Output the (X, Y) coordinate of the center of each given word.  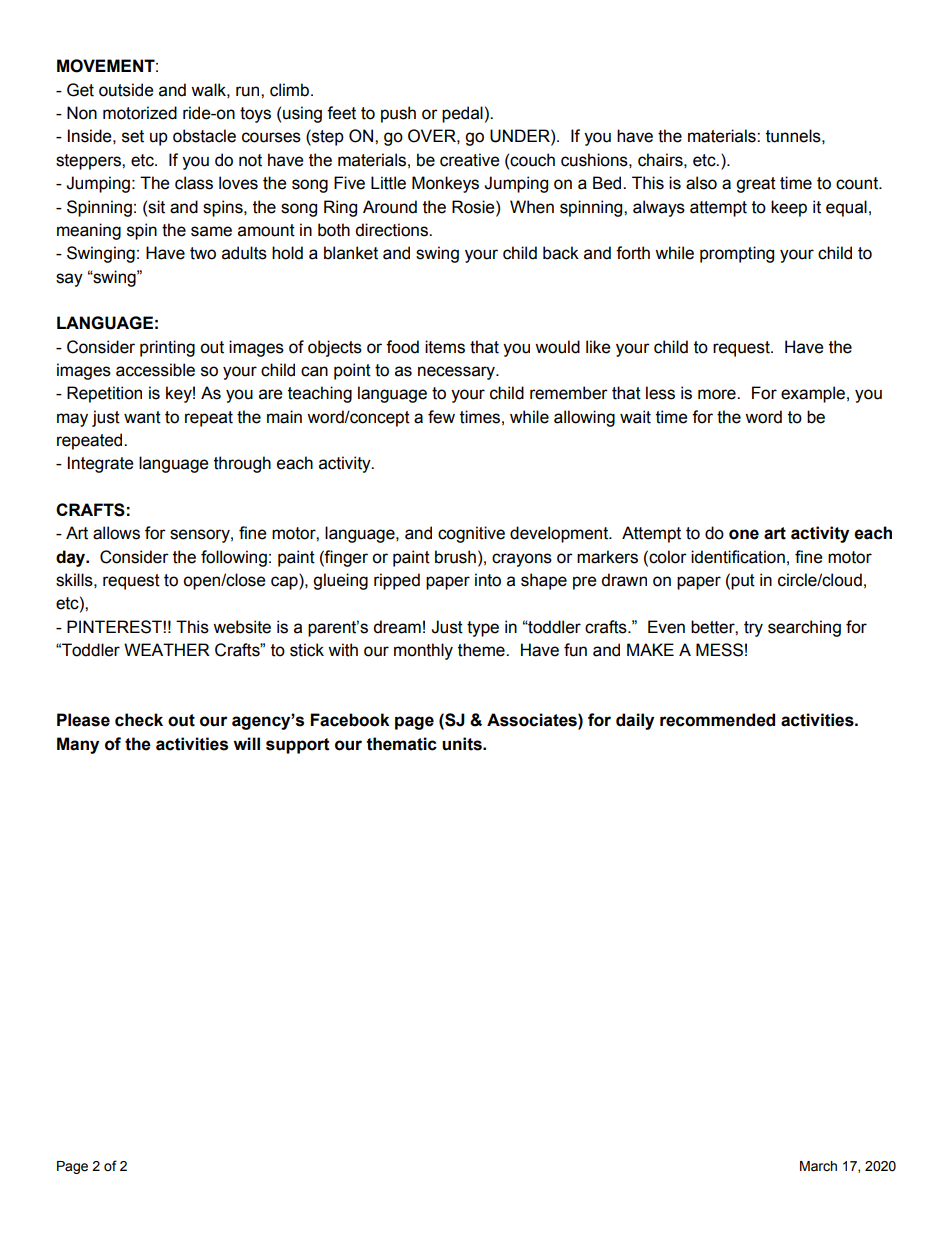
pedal (462, 114)
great (756, 185)
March (818, 1166)
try (753, 629)
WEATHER (167, 649)
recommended (717, 720)
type (483, 629)
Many (78, 745)
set (133, 136)
